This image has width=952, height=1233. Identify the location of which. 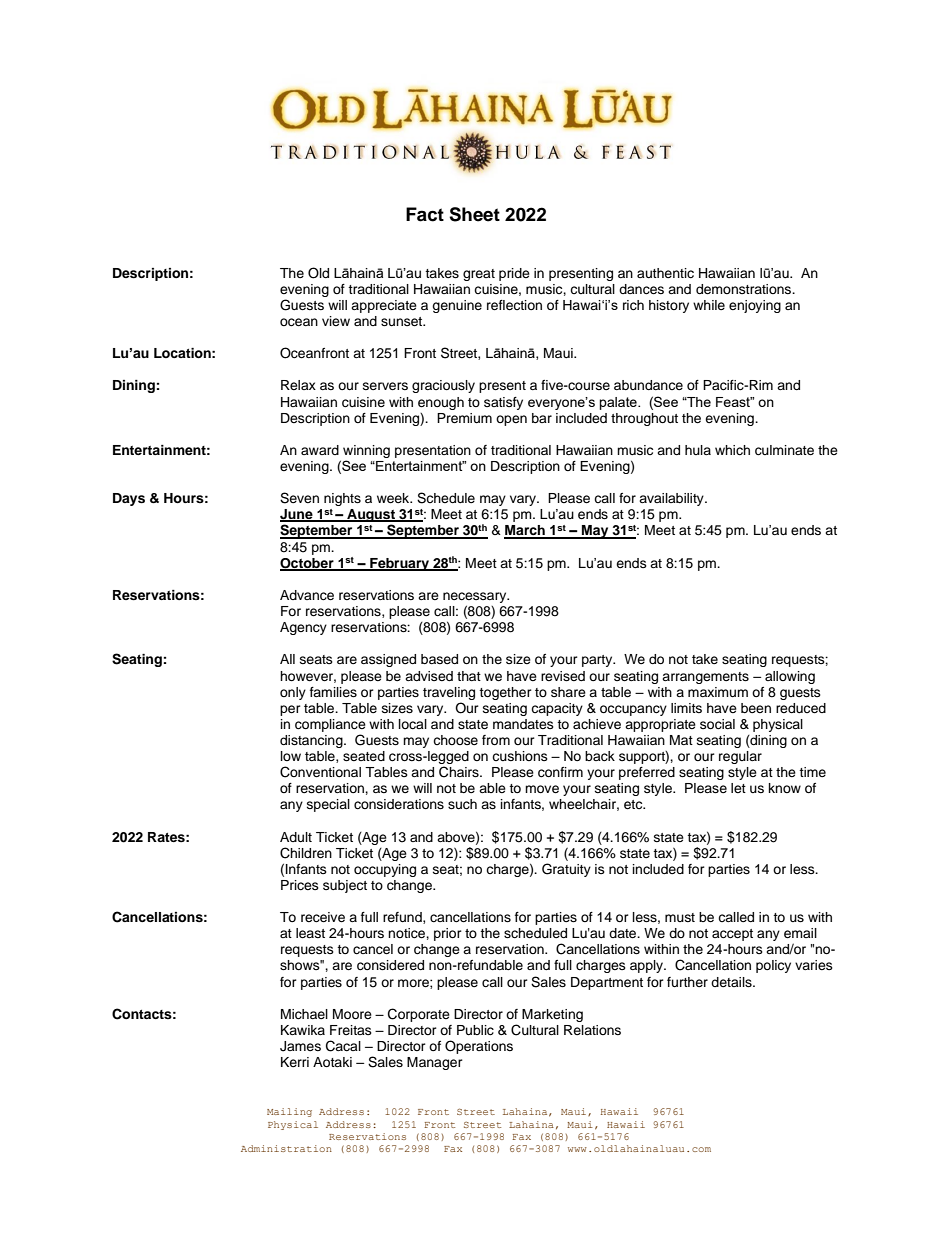
(732, 450).
